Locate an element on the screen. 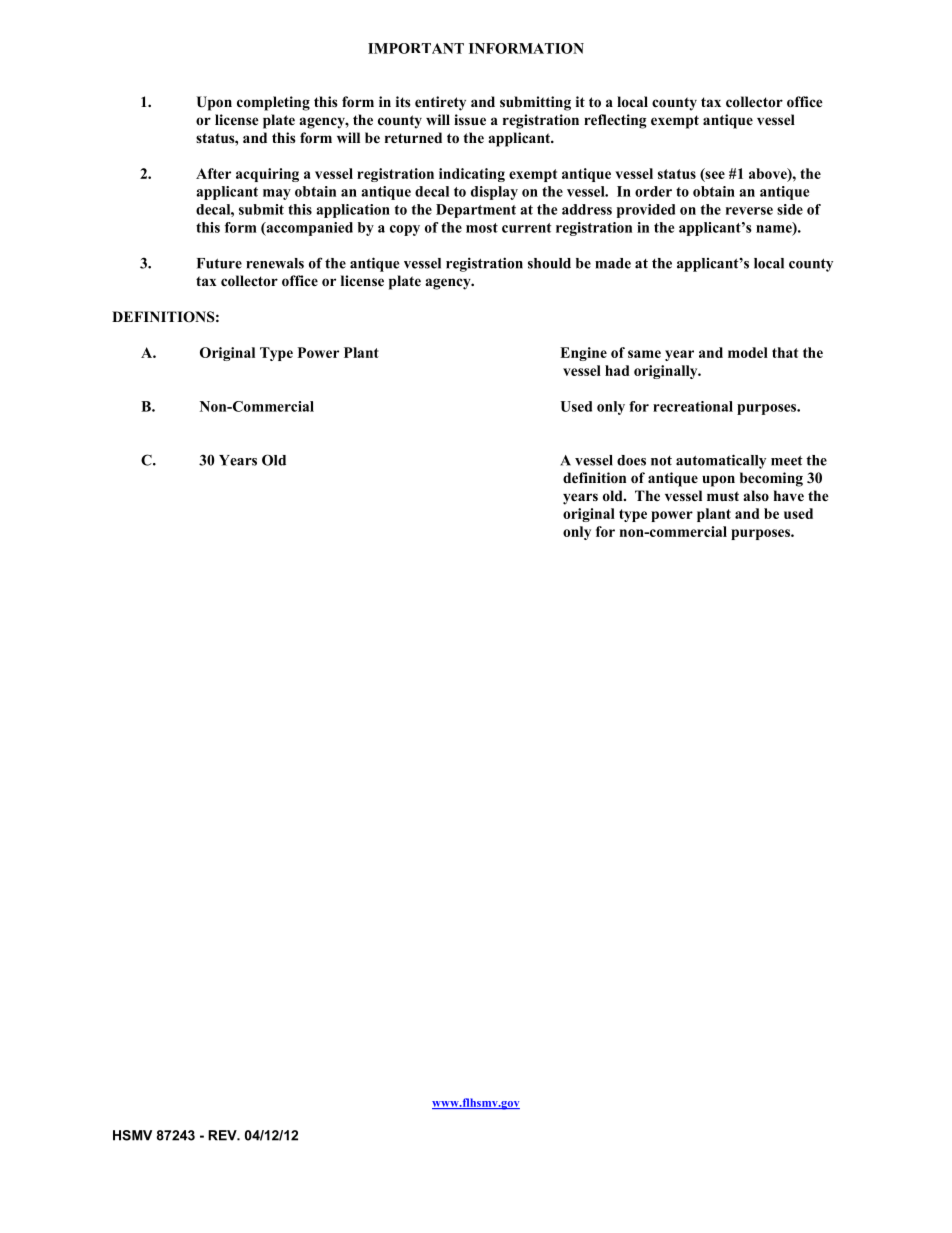 This screenshot has height=1233, width=952. made is located at coordinates (613, 263).
